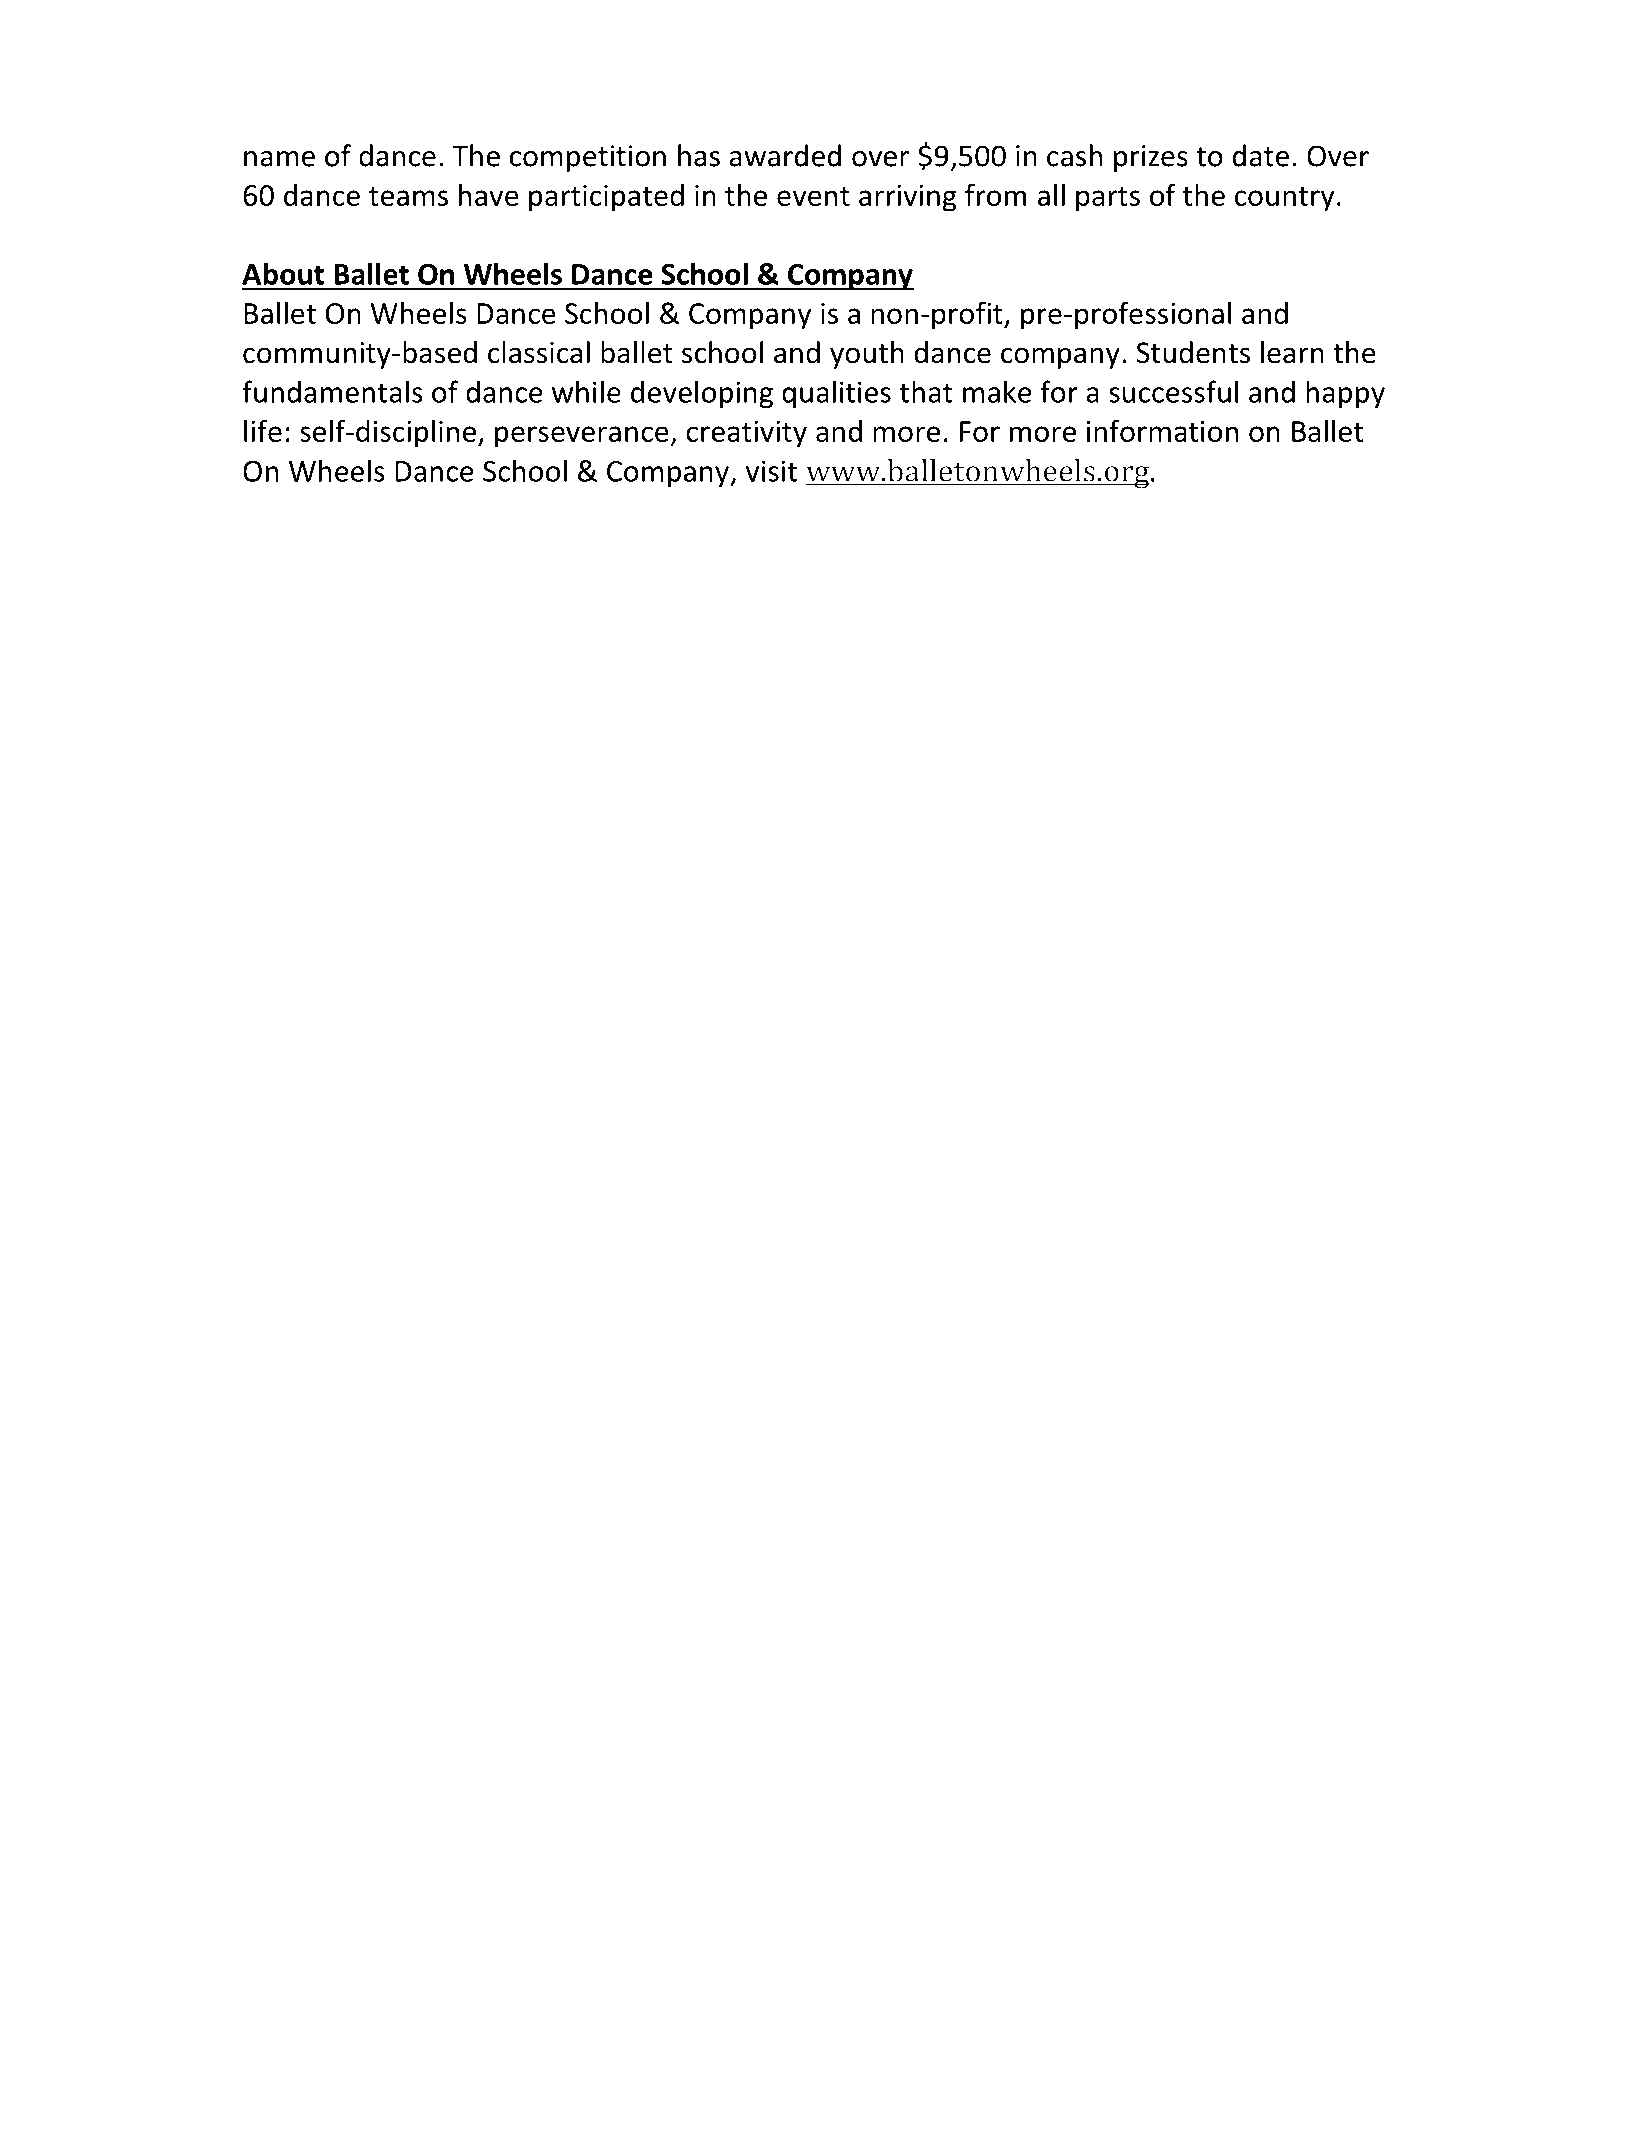  I want to click on name, so click(279, 159).
